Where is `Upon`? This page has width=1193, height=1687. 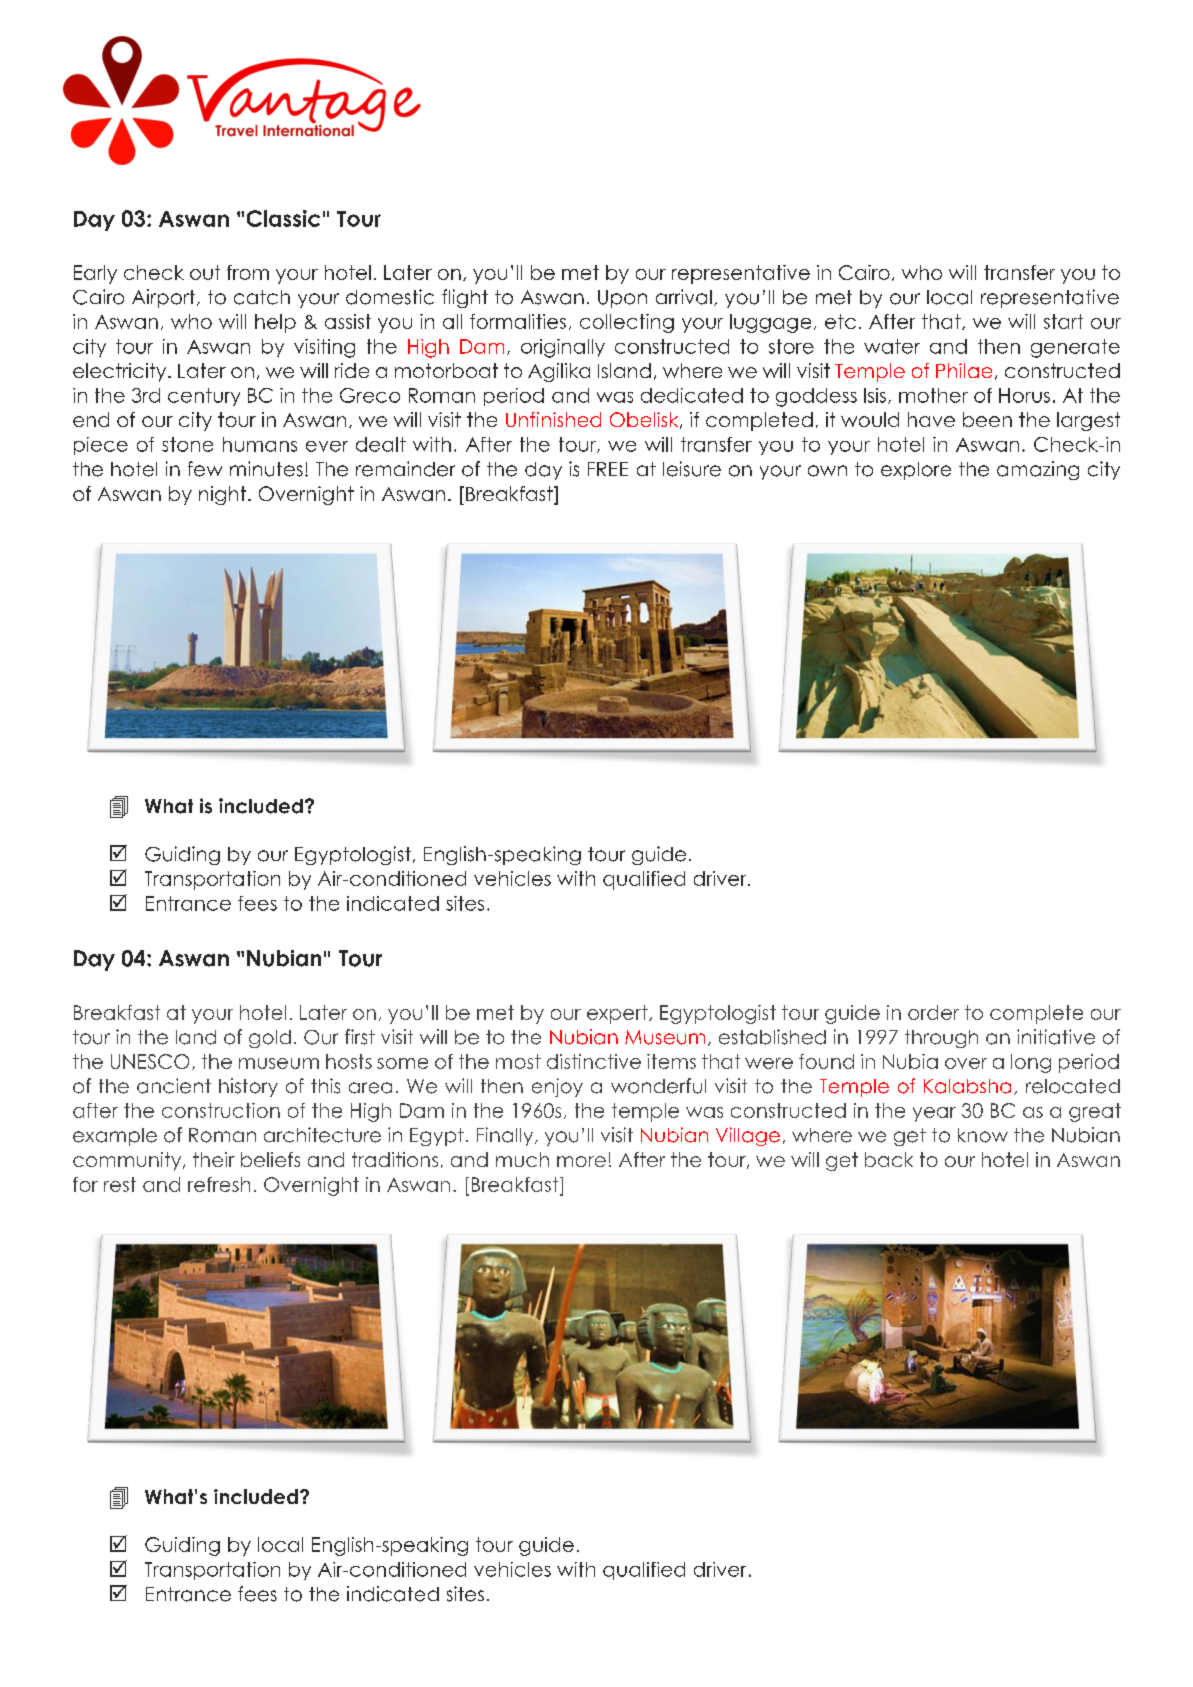 Upon is located at coordinates (622, 299).
